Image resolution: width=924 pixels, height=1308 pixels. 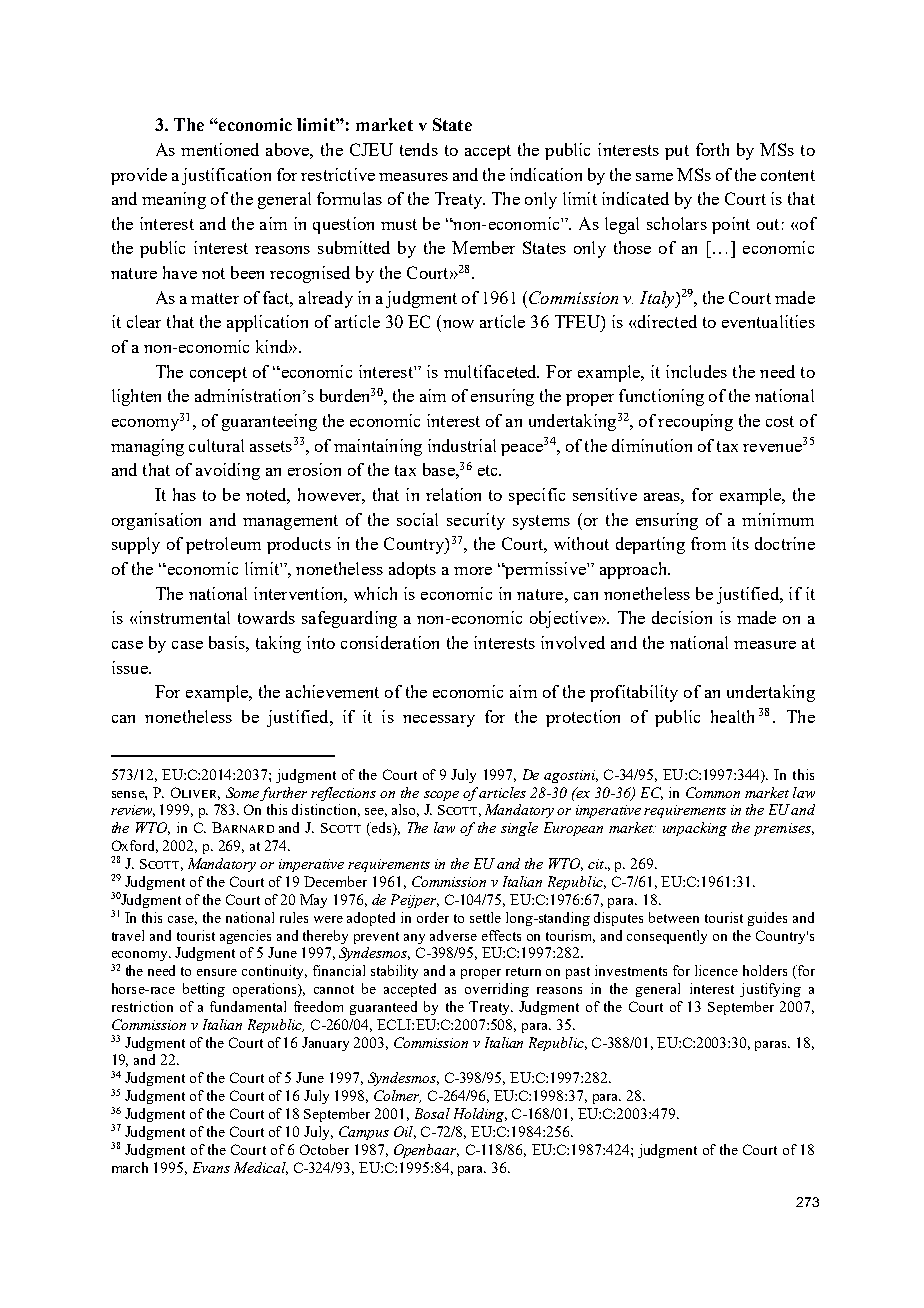 I want to click on decision, so click(x=682, y=617).
